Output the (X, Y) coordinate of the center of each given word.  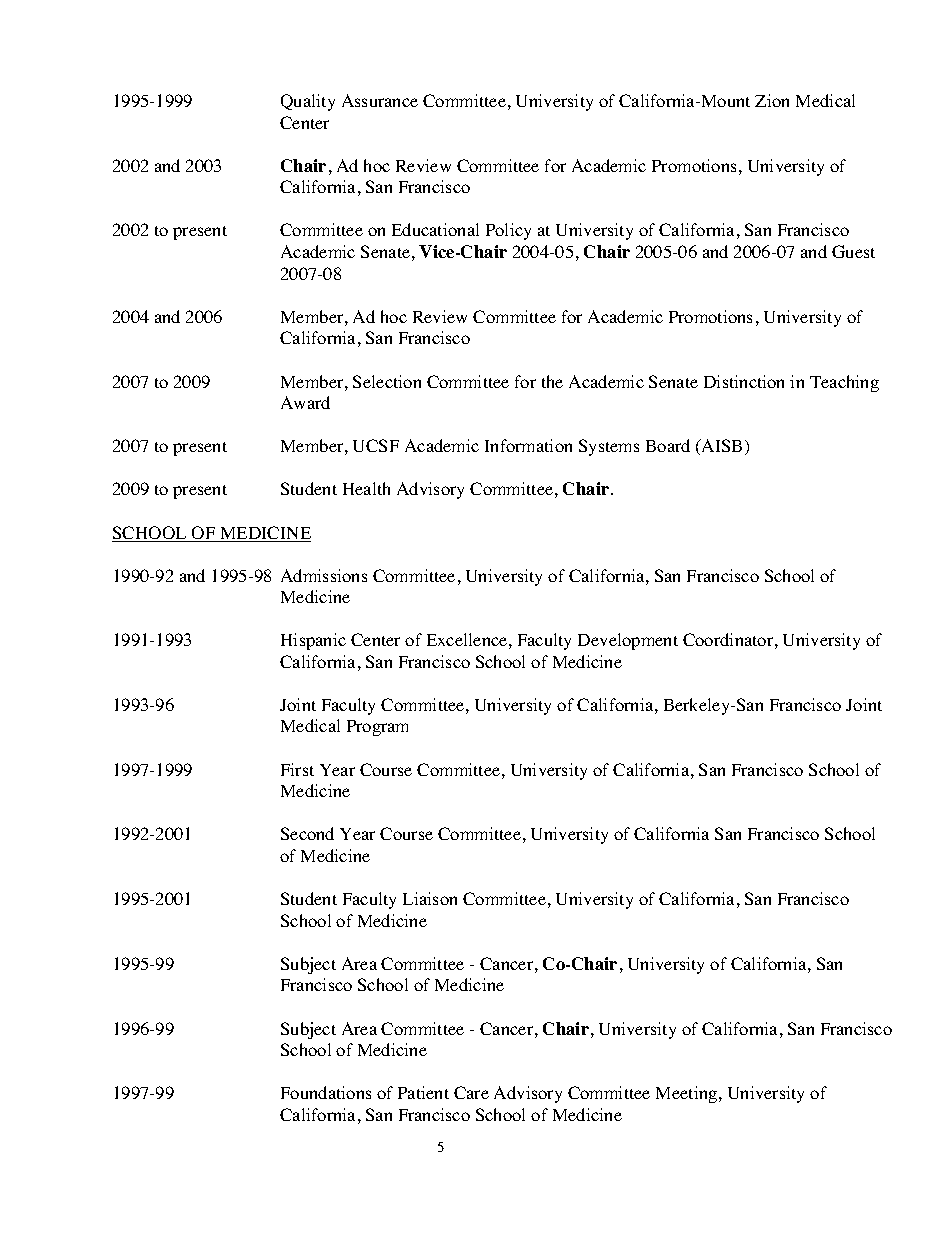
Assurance (380, 100)
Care (471, 1092)
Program (377, 728)
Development (628, 641)
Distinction (744, 381)
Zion (772, 100)
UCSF (376, 445)
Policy (508, 231)
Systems (609, 447)
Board (668, 445)
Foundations (326, 1092)
